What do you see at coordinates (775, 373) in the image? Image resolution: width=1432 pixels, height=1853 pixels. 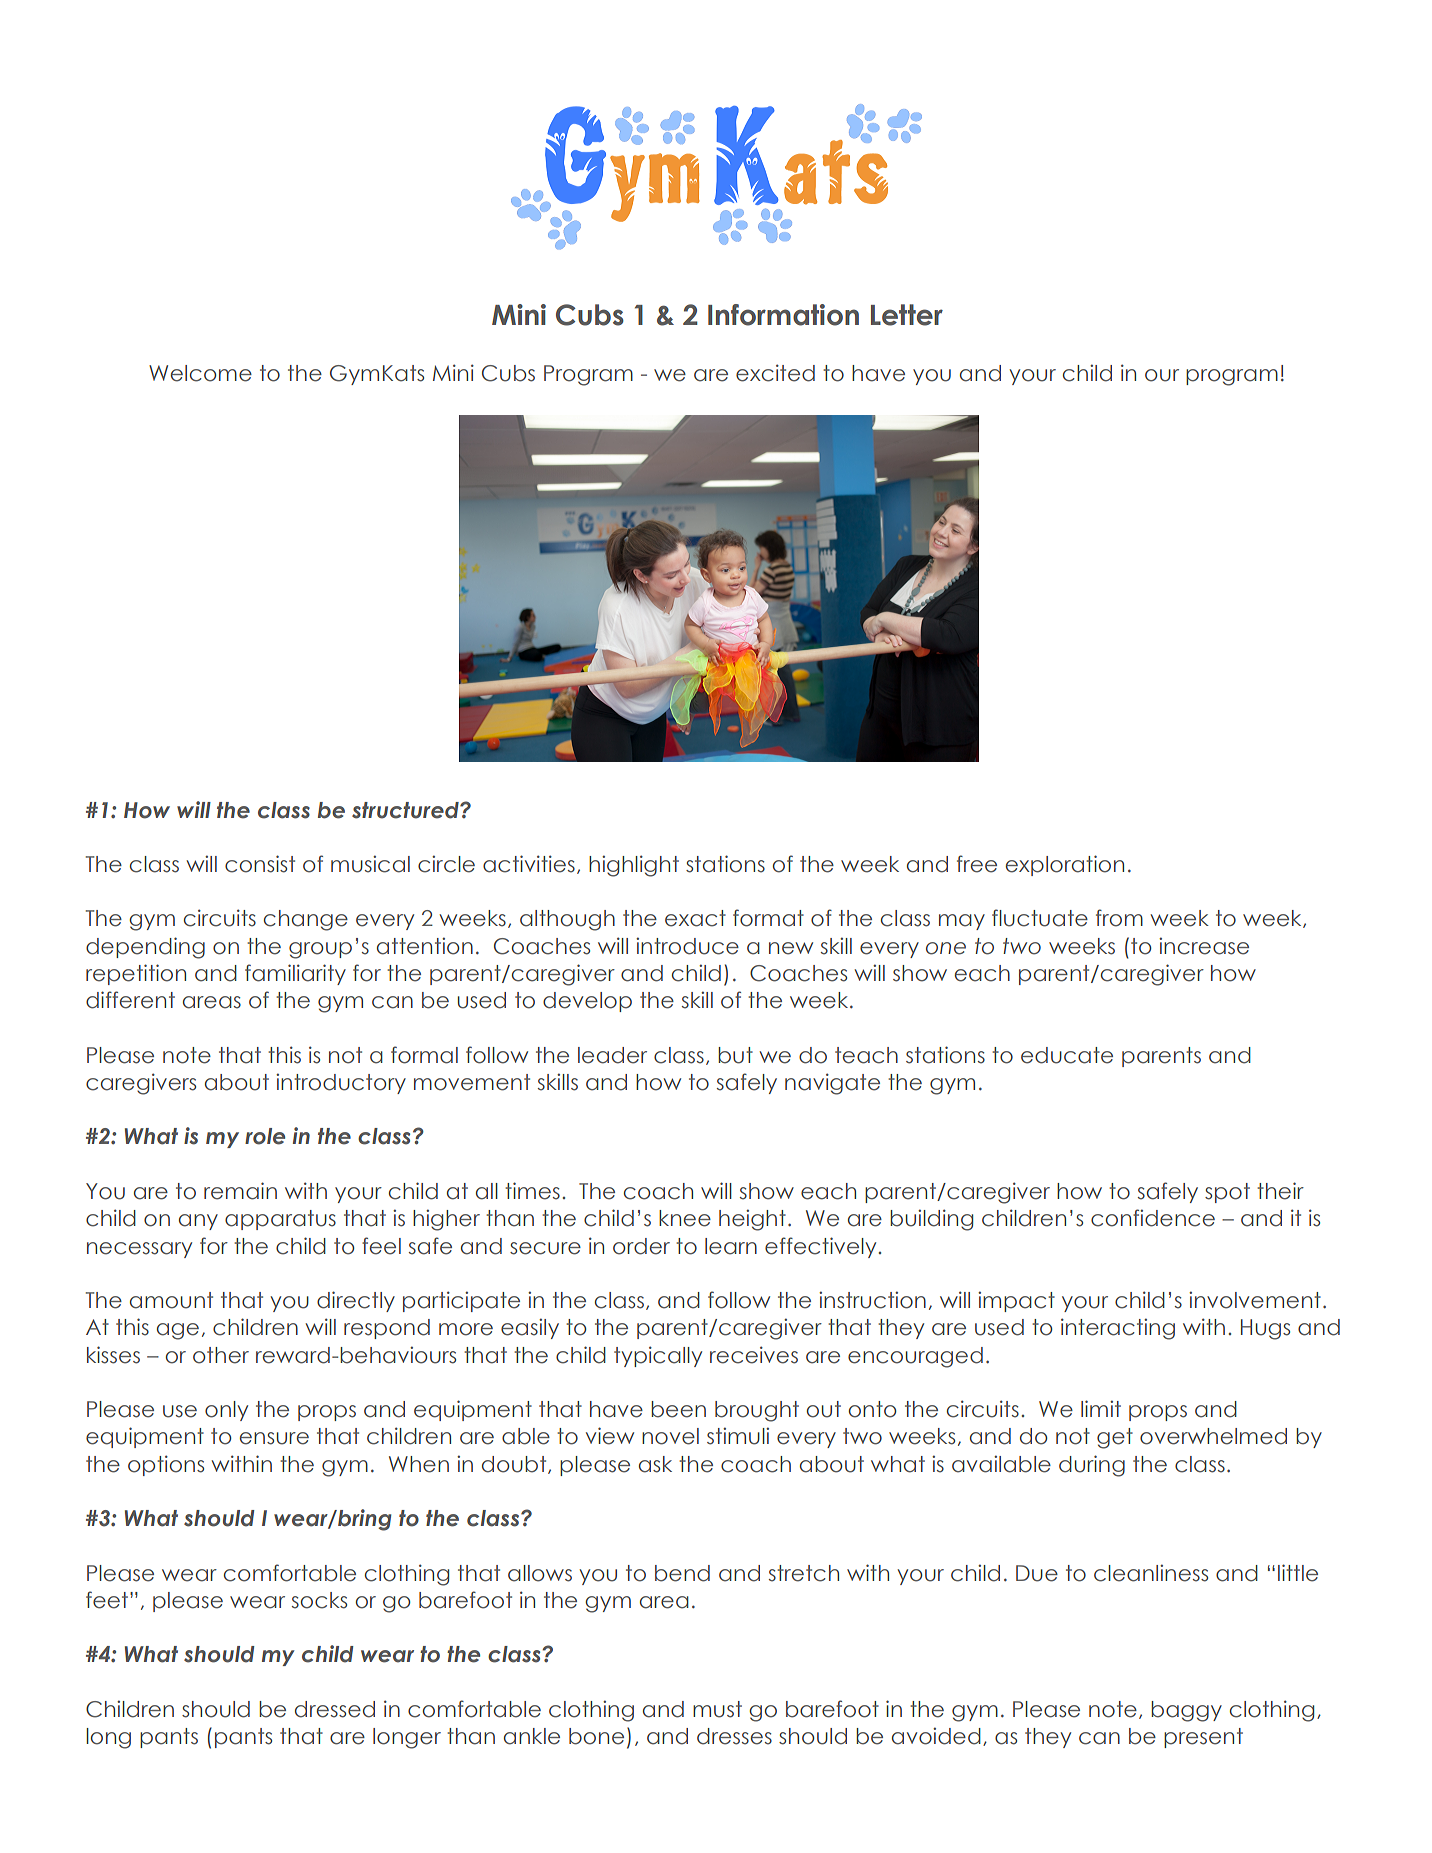 I see `excited` at bounding box center [775, 373].
